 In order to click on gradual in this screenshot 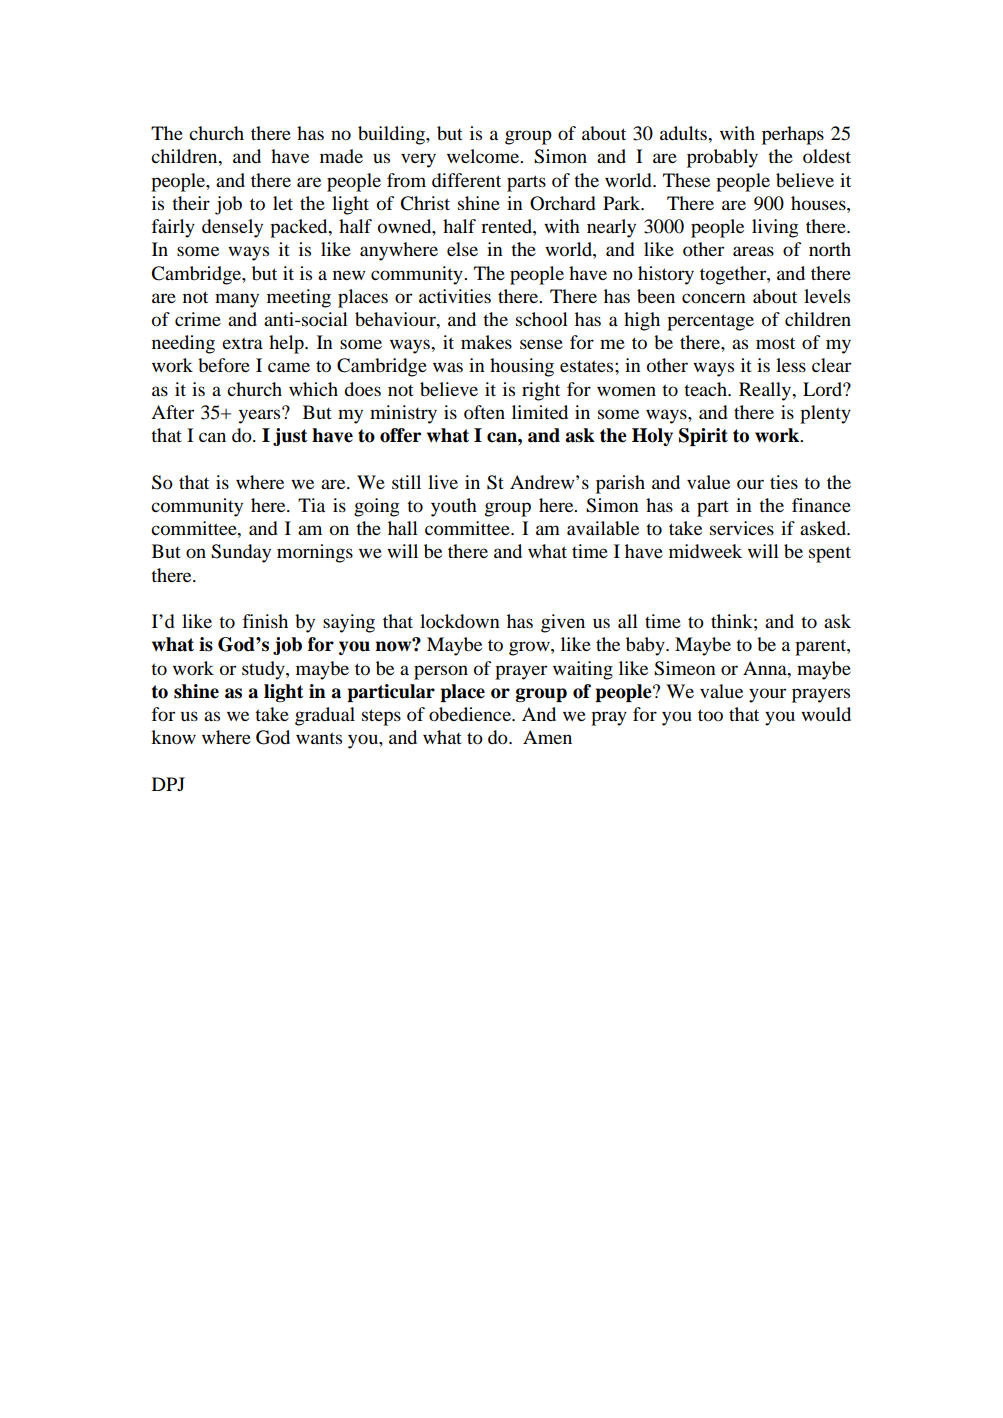, I will do `click(325, 716)`.
